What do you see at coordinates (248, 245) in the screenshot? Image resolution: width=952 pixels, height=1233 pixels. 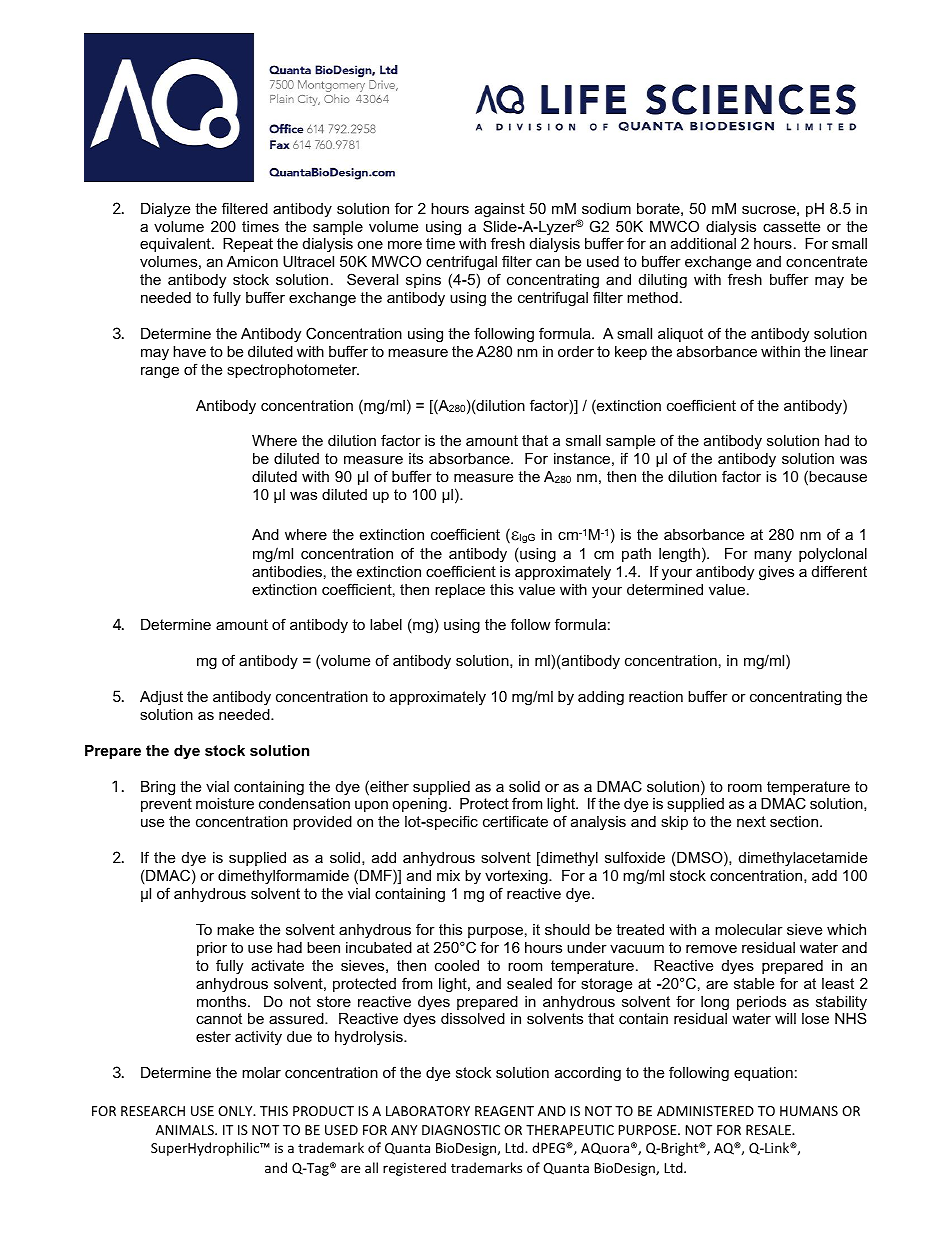 I see `Repeat` at bounding box center [248, 245].
